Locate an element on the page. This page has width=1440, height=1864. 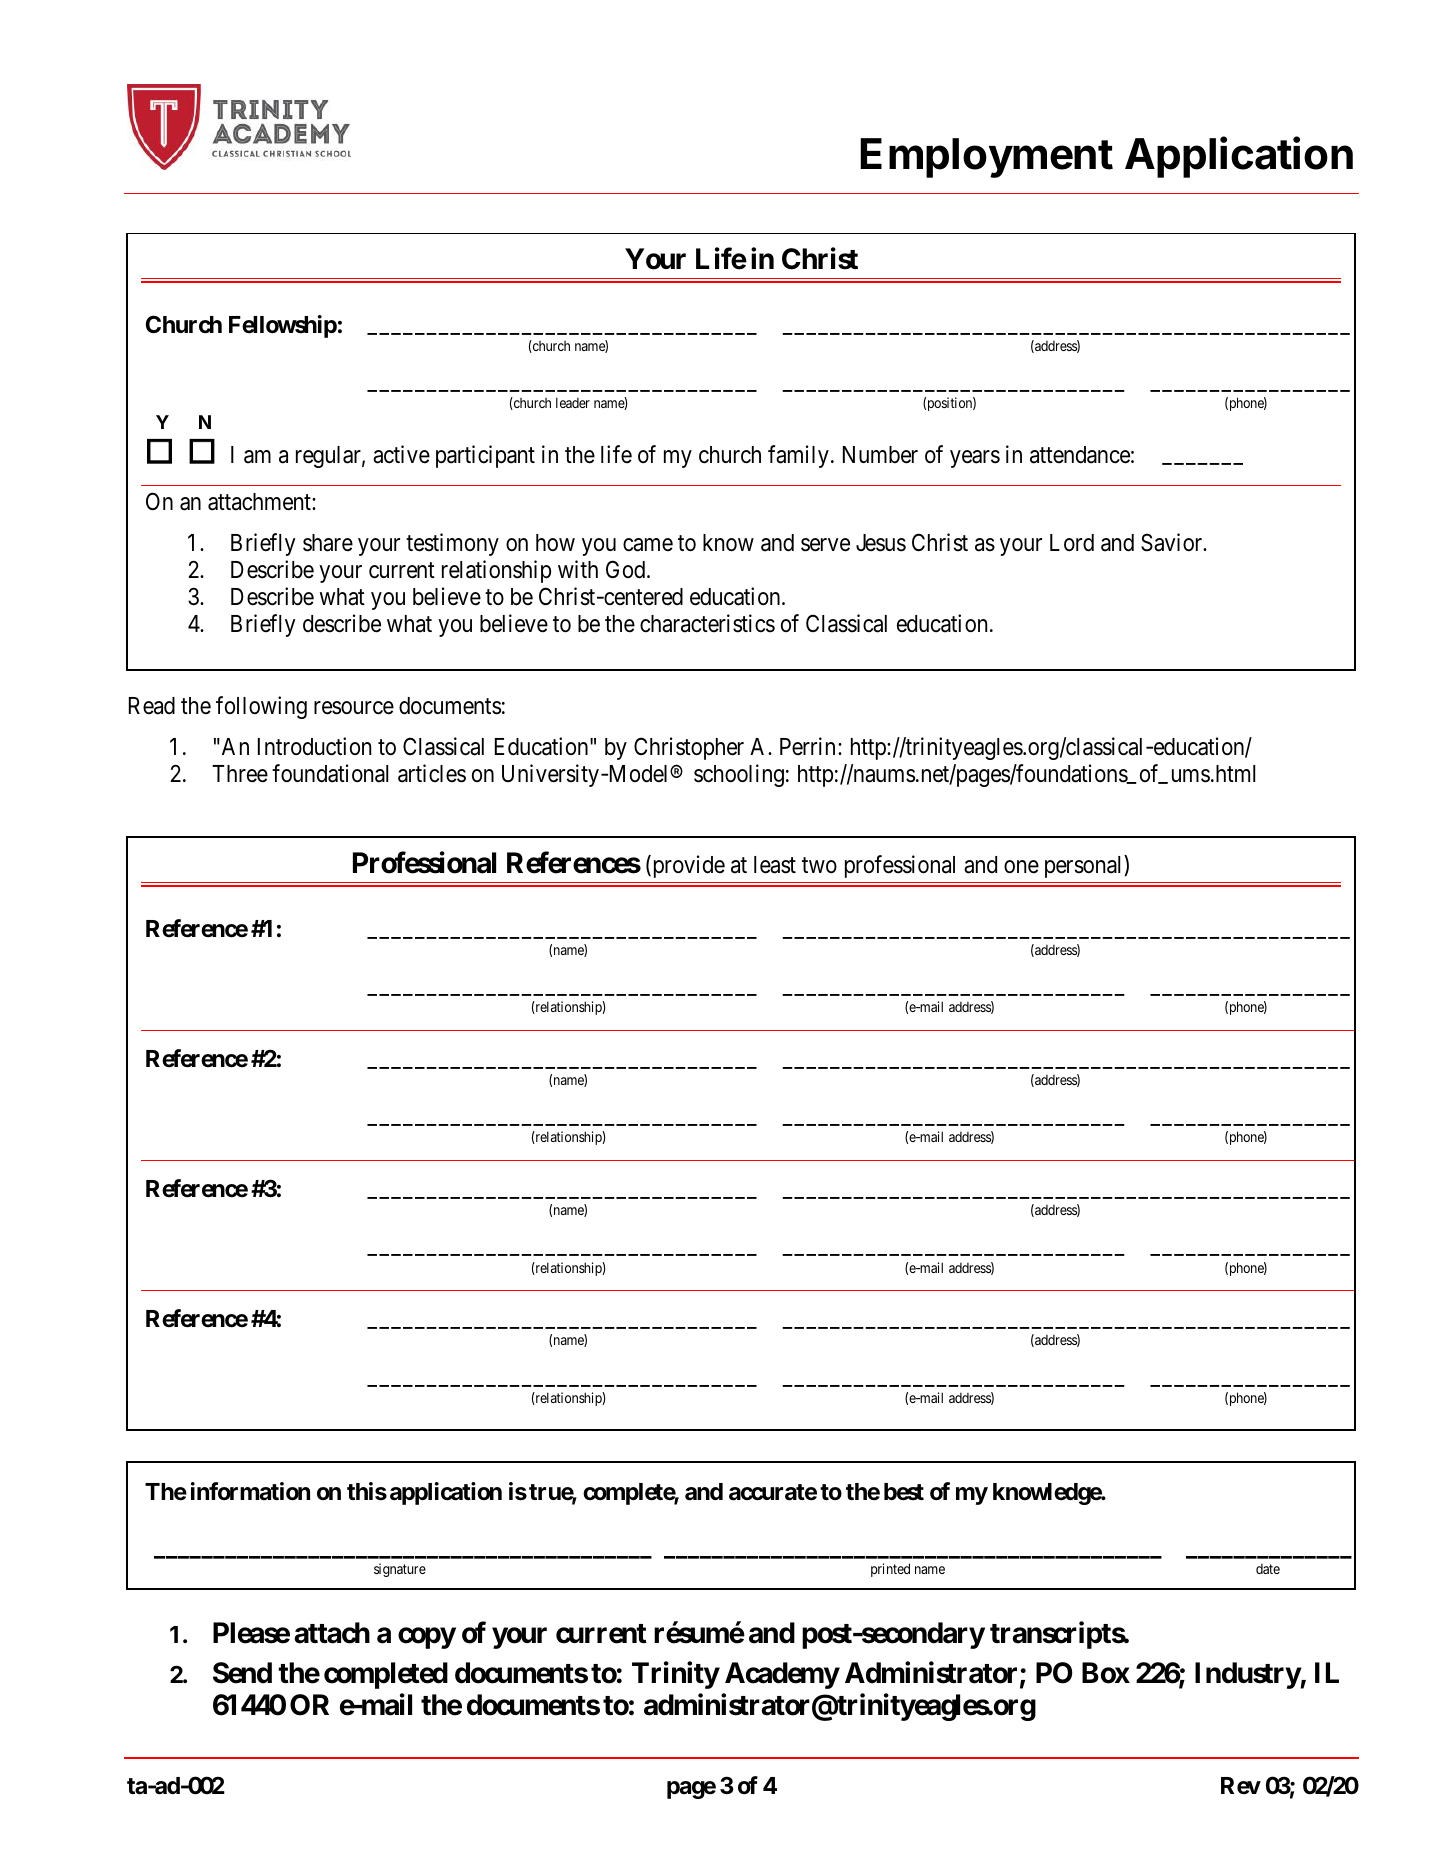
information is located at coordinates (250, 1491).
